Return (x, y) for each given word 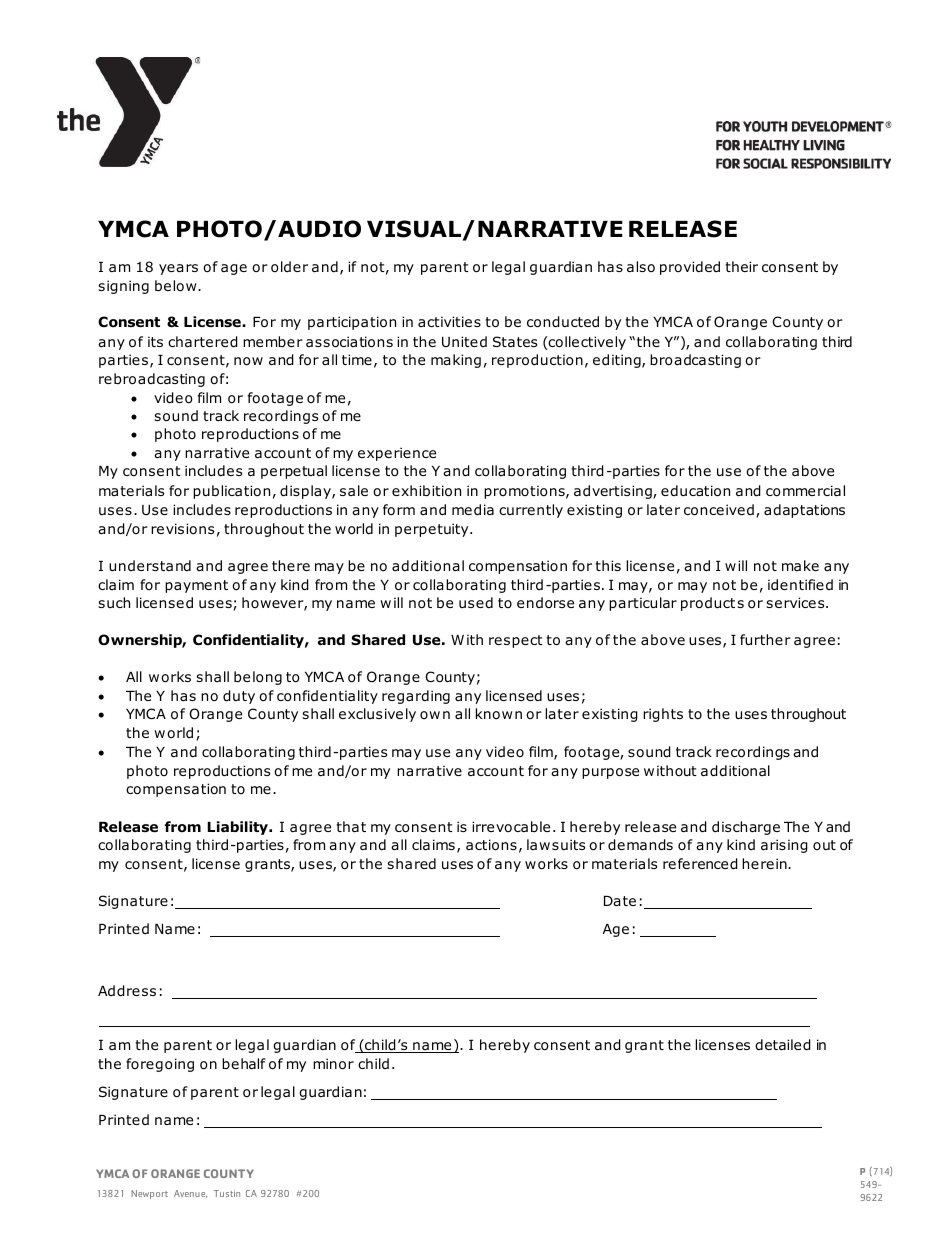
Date (620, 901)
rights (663, 715)
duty (239, 697)
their (741, 266)
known (499, 714)
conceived (719, 510)
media (473, 509)
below (177, 286)
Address (127, 991)
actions (491, 845)
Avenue (190, 1194)
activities (449, 321)
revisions (182, 529)
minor (333, 1064)
